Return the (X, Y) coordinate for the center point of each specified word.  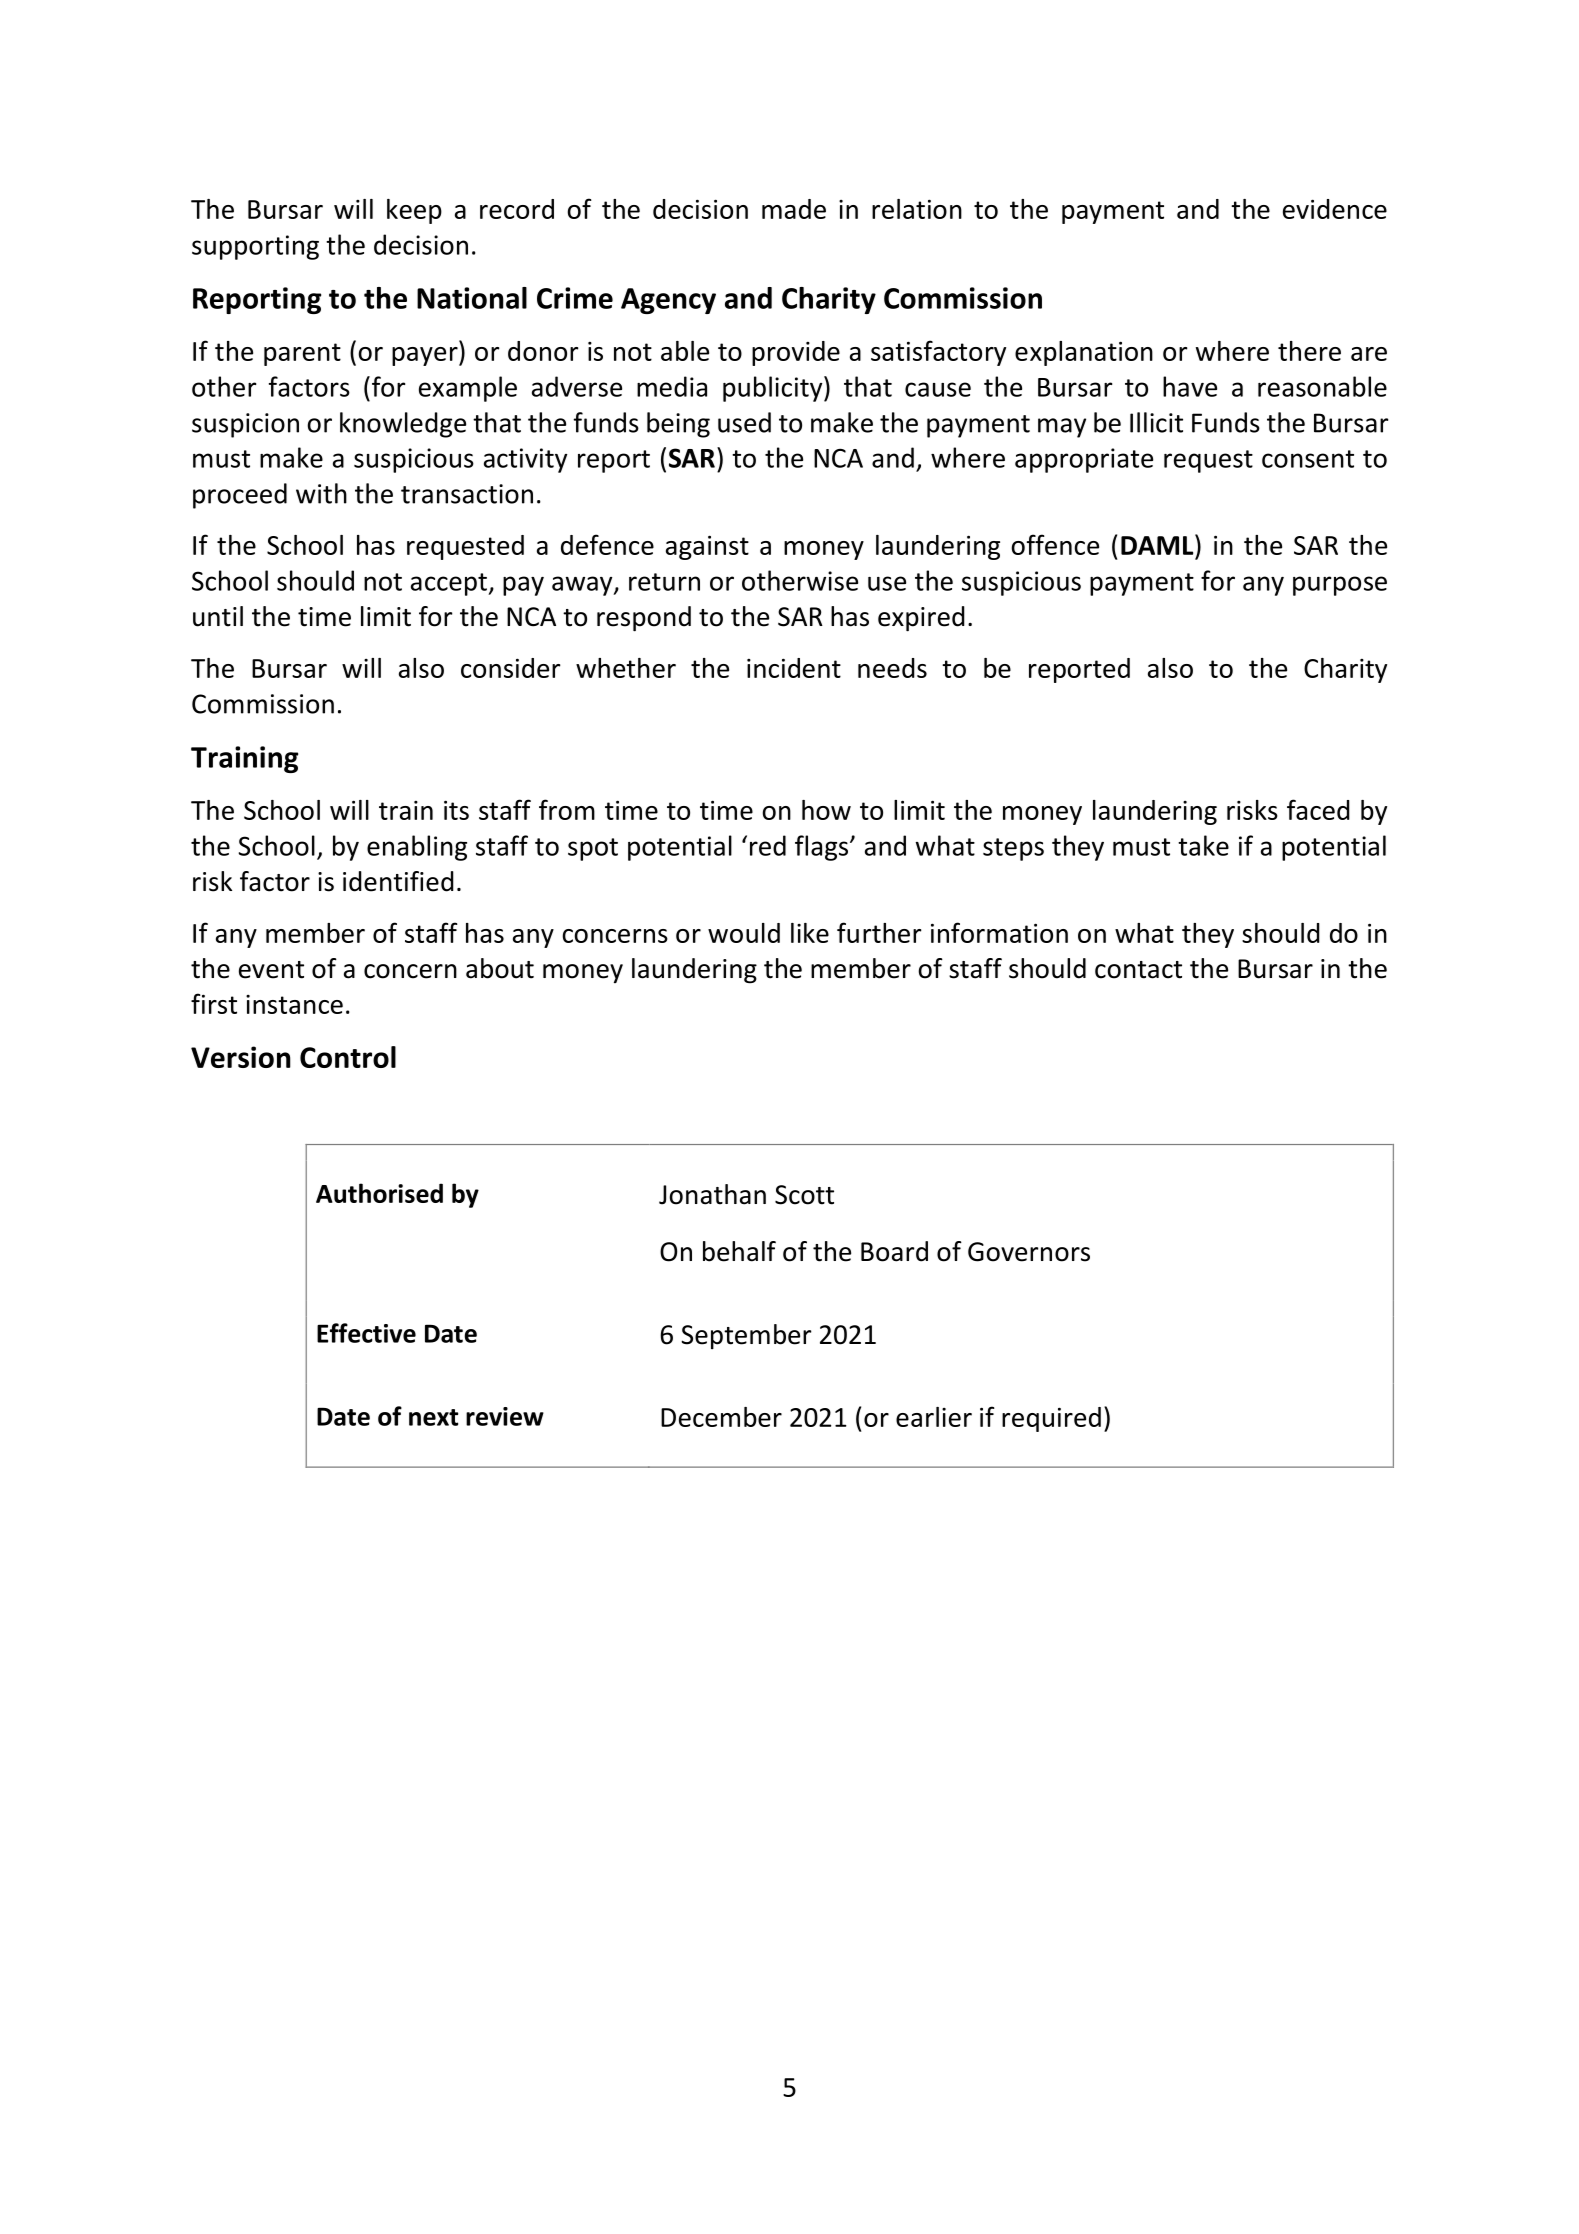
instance (294, 1004)
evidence (1335, 209)
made (794, 209)
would (744, 933)
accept (450, 584)
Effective (366, 1333)
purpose (1340, 586)
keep (414, 211)
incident (794, 668)
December (721, 1417)
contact (1138, 970)
